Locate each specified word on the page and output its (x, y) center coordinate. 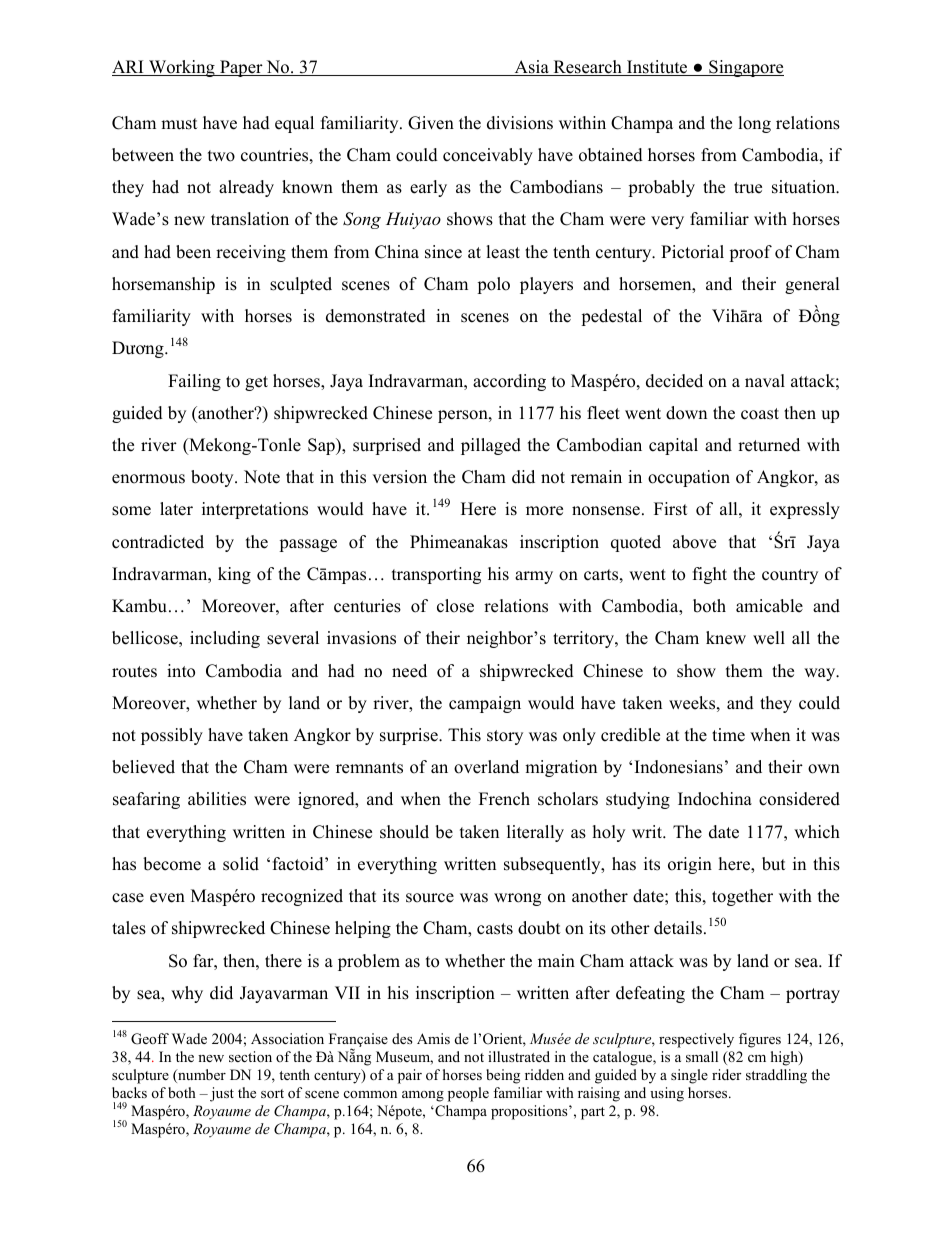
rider (726, 1074)
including (225, 639)
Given (431, 123)
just (222, 1094)
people (468, 1094)
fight (710, 575)
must (179, 124)
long (754, 124)
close (455, 606)
